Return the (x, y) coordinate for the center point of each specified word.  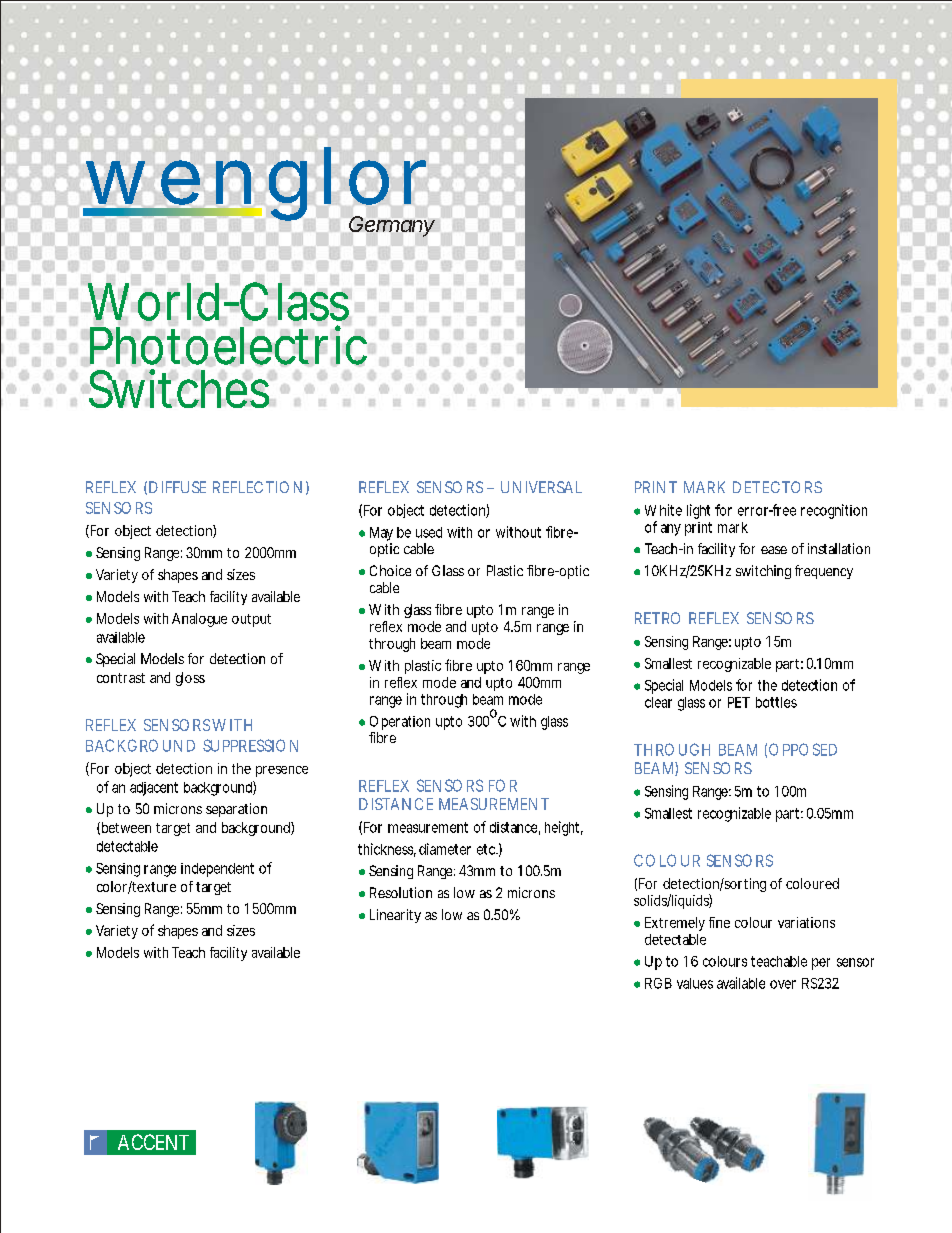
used (429, 532)
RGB (658, 983)
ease (774, 550)
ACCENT (153, 1142)
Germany (392, 226)
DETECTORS (777, 487)
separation (236, 810)
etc (487, 849)
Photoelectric (231, 345)
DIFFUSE (177, 487)
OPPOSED (803, 749)
